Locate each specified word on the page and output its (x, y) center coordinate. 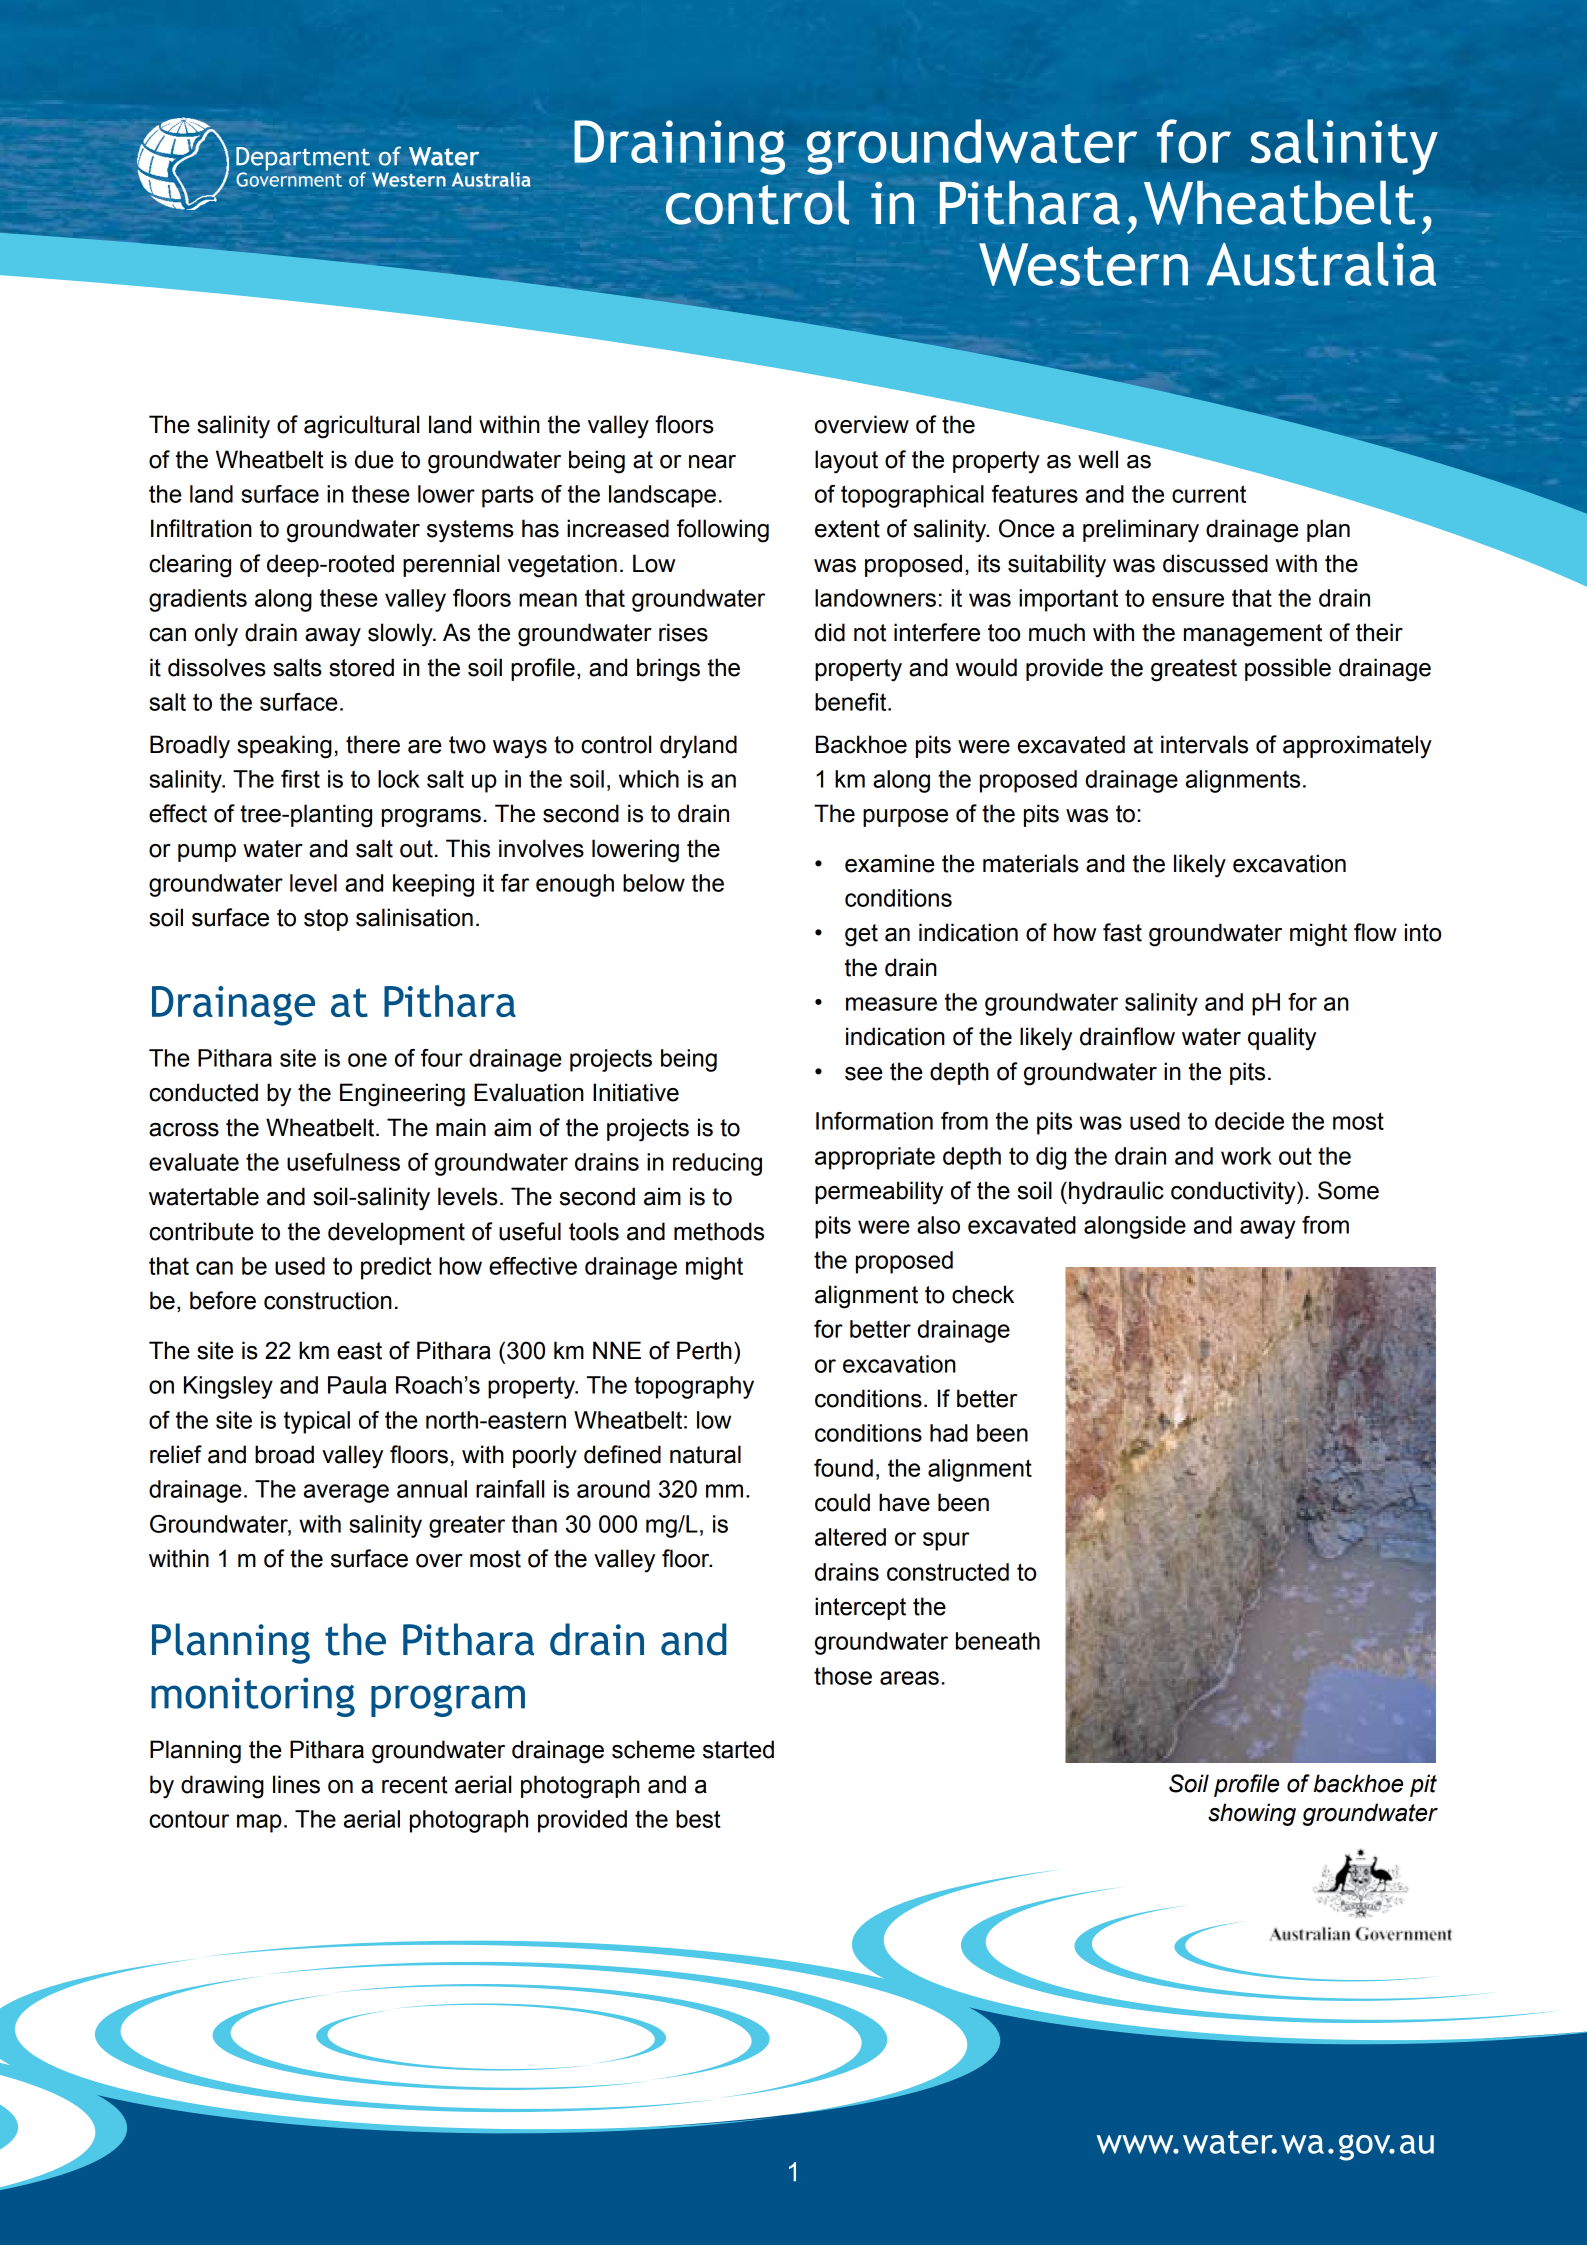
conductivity (1234, 1193)
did (830, 632)
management (1253, 635)
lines (296, 1784)
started (738, 1749)
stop (326, 920)
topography (694, 1387)
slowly (401, 635)
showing (1252, 1814)
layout (846, 462)
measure (891, 1004)
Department (303, 160)
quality (1282, 1039)
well (1098, 459)
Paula (357, 1385)
